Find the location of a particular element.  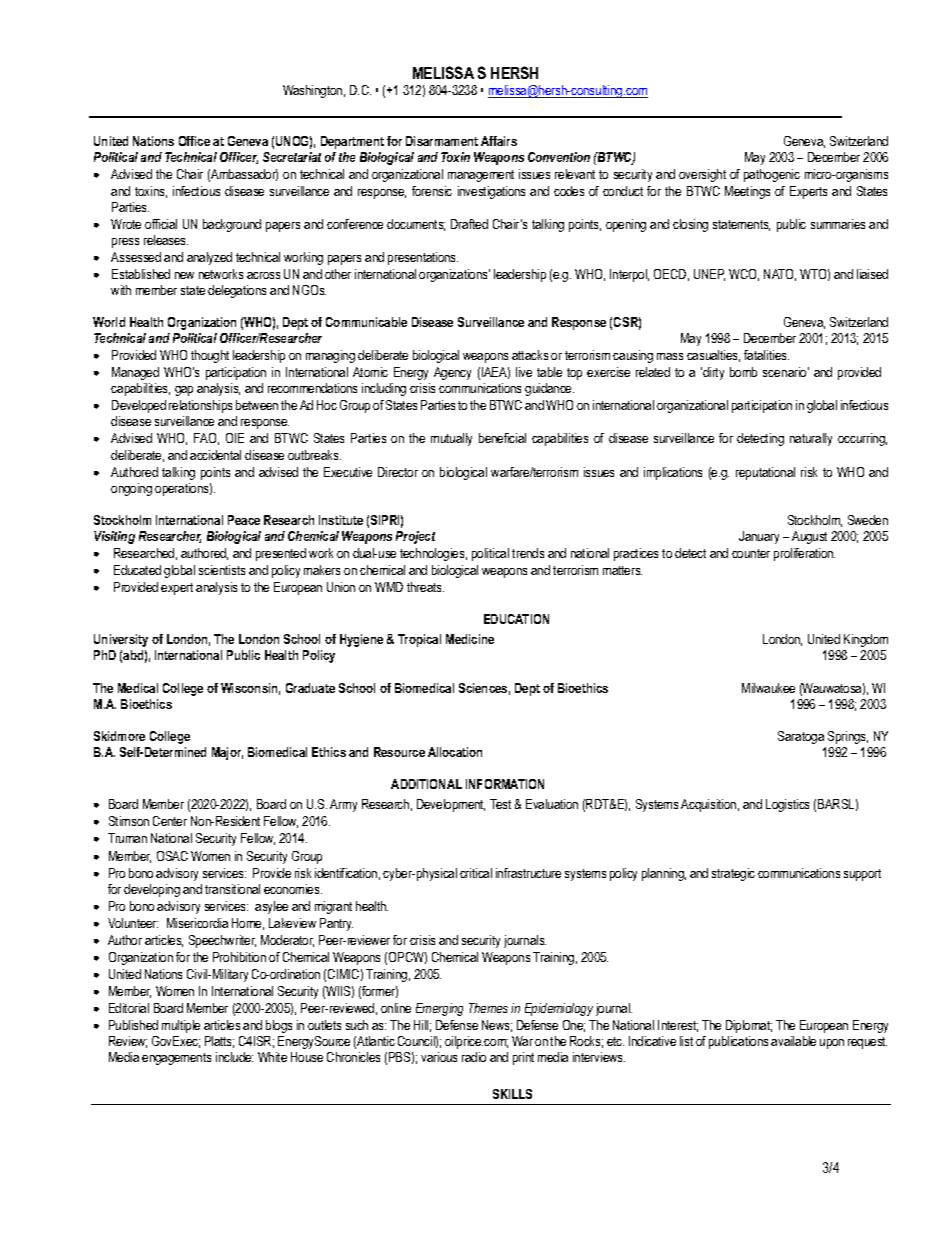

radio is located at coordinates (474, 1057).
